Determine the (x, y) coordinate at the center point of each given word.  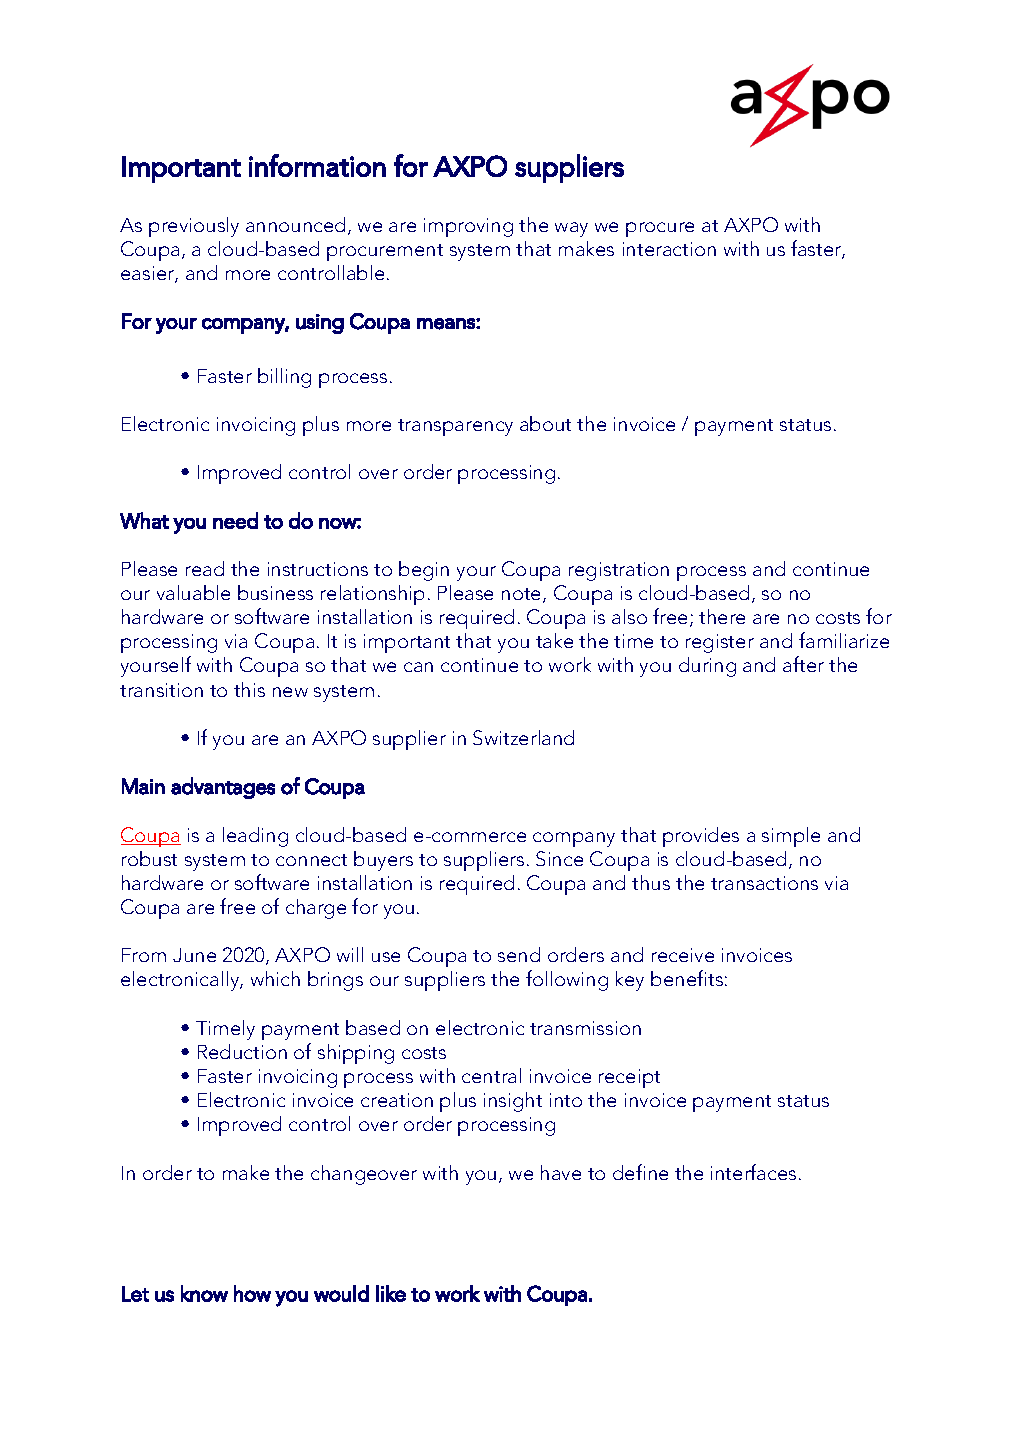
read (205, 568)
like (391, 1293)
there (722, 616)
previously (194, 227)
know (204, 1293)
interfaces (753, 1172)
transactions (764, 883)
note (523, 595)
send (519, 954)
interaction (669, 249)
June (194, 955)
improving (468, 227)
